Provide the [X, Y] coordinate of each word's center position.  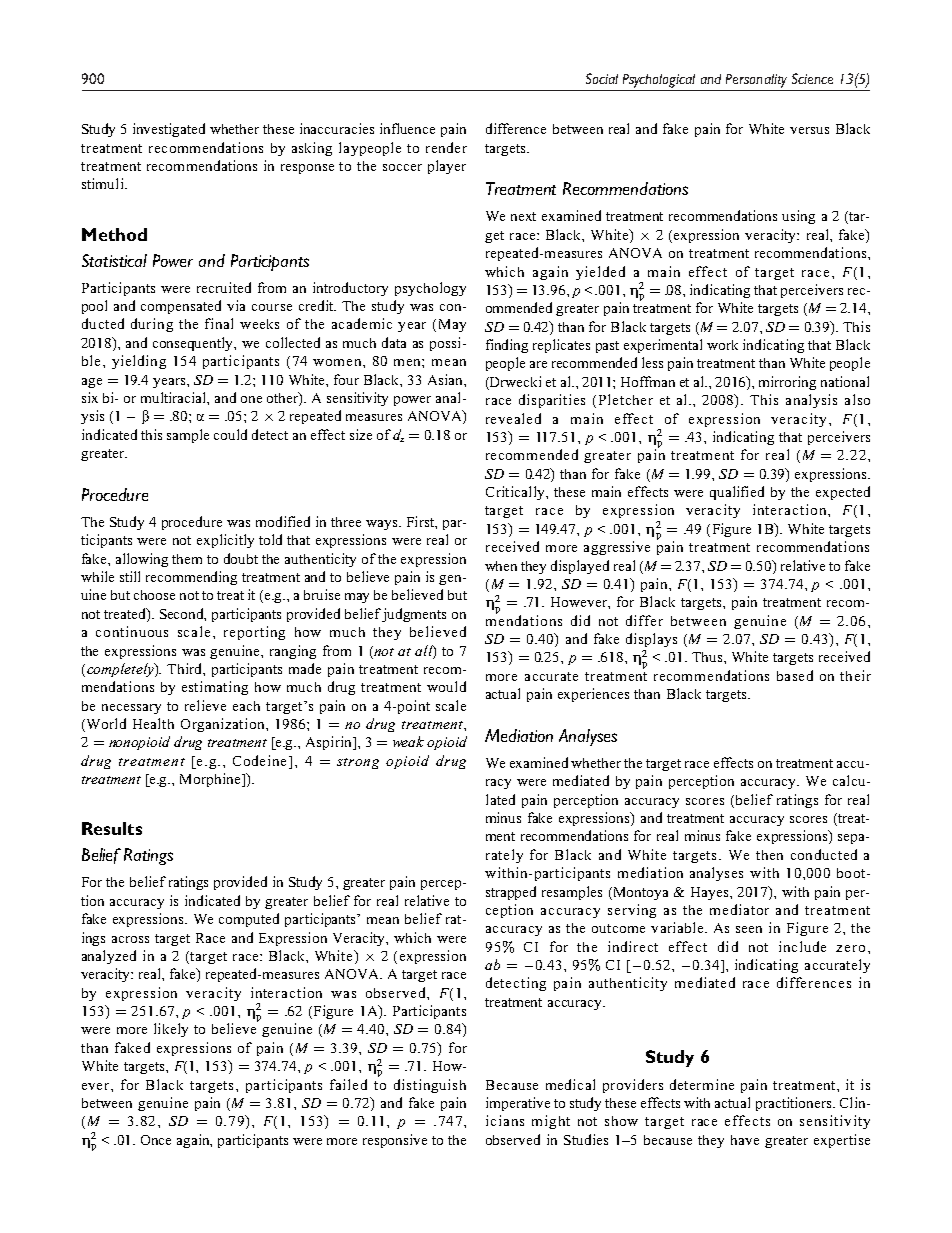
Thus [708, 657]
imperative [518, 1104]
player [447, 167]
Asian [446, 379]
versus [809, 130]
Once [156, 1140]
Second [183, 614]
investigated [169, 130]
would [446, 686]
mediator [739, 909]
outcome [618, 928]
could [230, 434]
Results [112, 828]
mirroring [787, 383]
